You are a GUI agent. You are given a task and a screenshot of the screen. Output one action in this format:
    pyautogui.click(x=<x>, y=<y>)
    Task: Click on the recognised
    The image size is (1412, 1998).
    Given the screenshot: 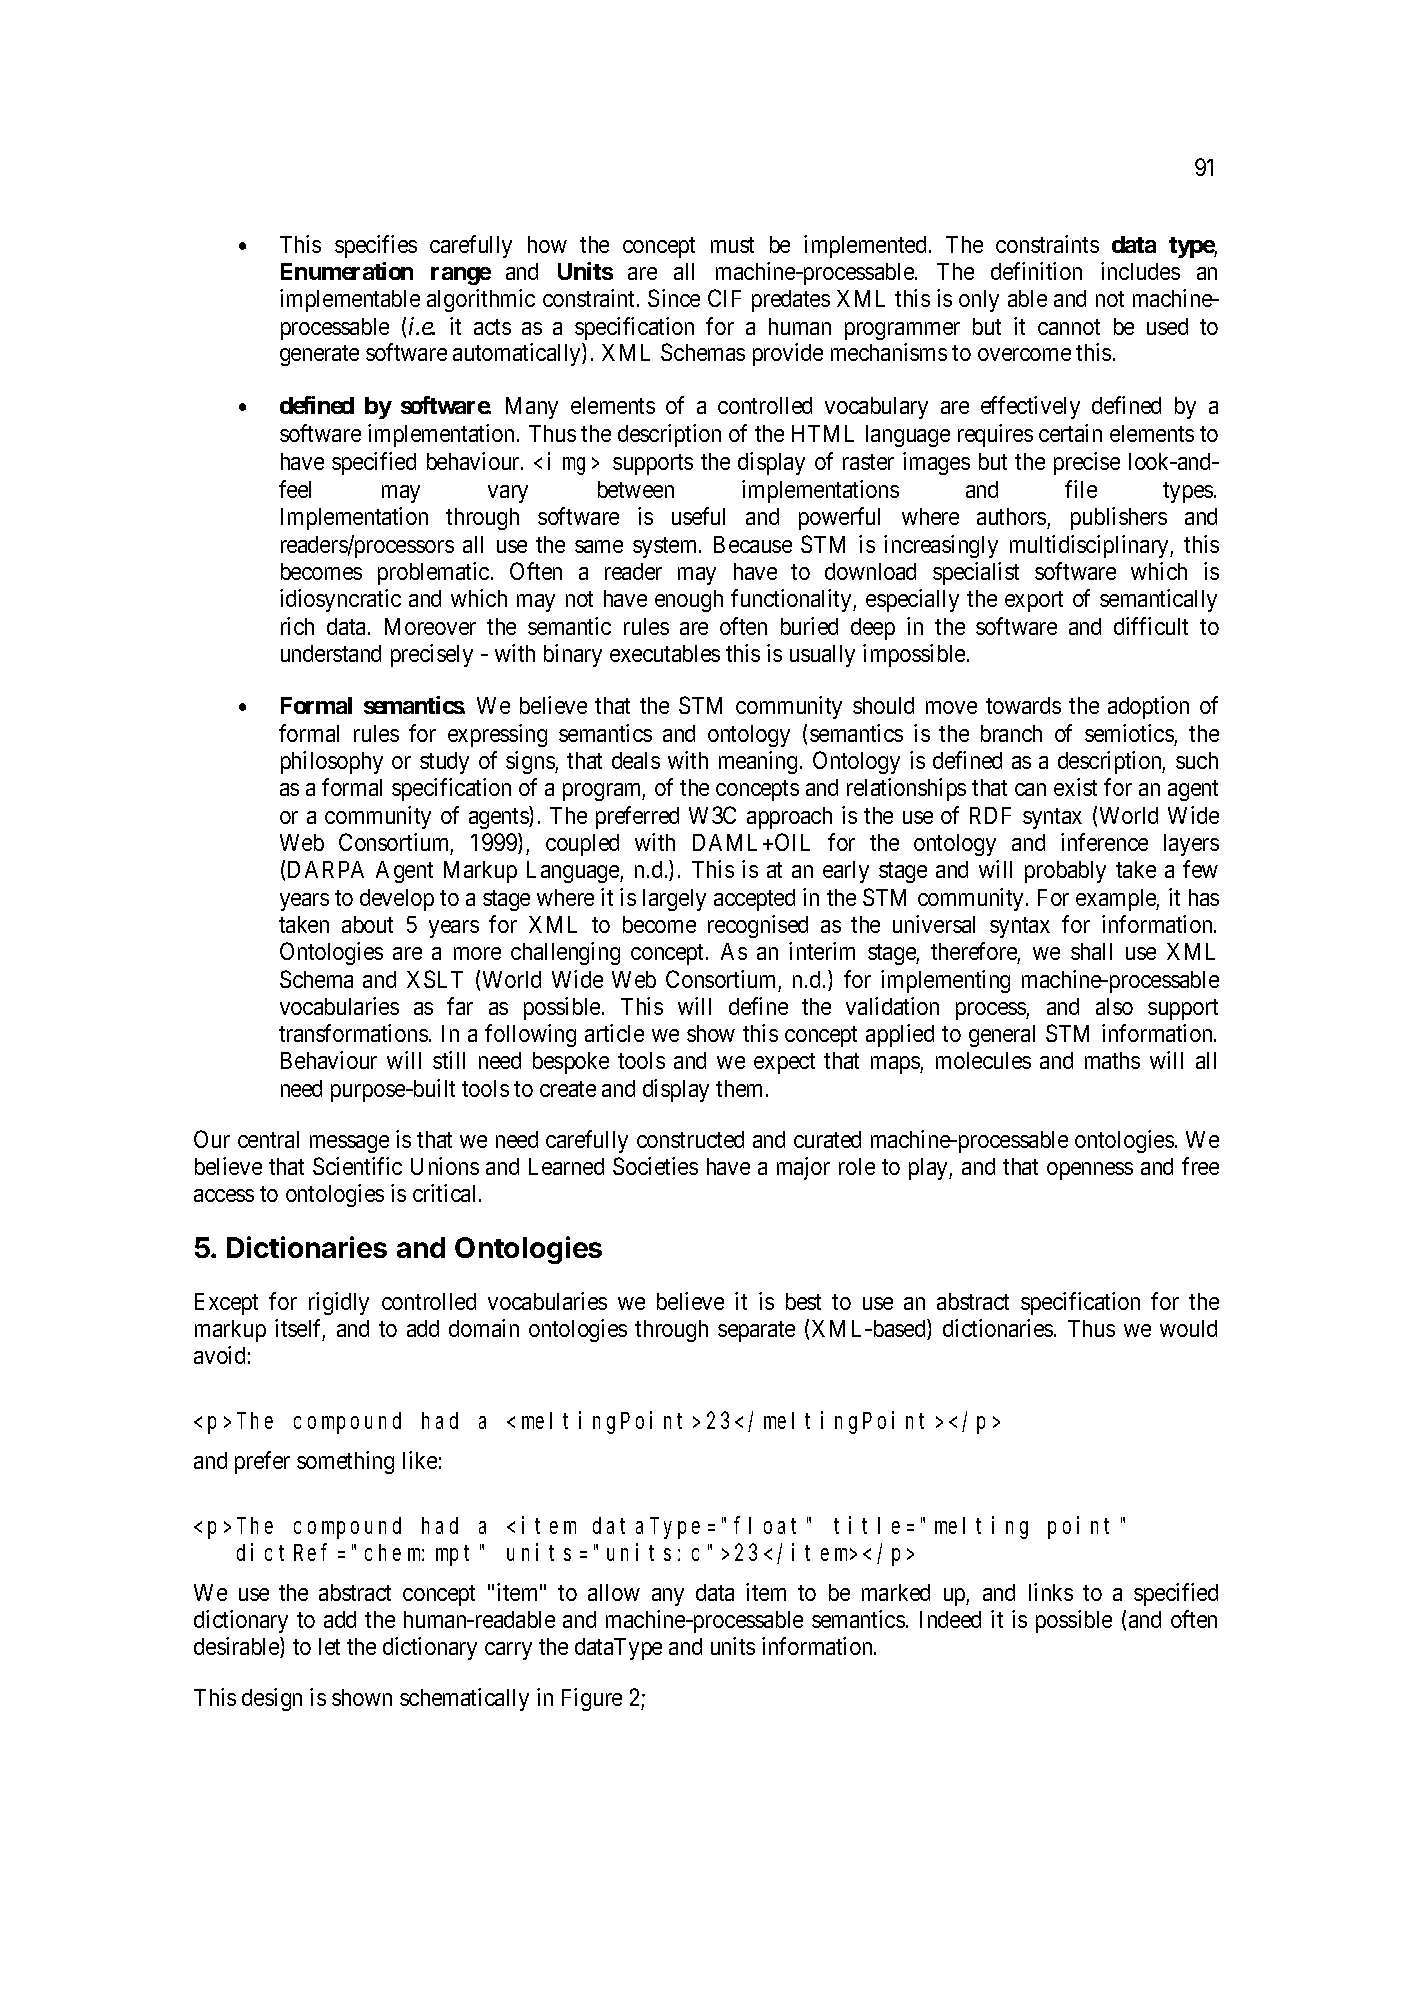 What is the action you would take?
    pyautogui.click(x=758, y=926)
